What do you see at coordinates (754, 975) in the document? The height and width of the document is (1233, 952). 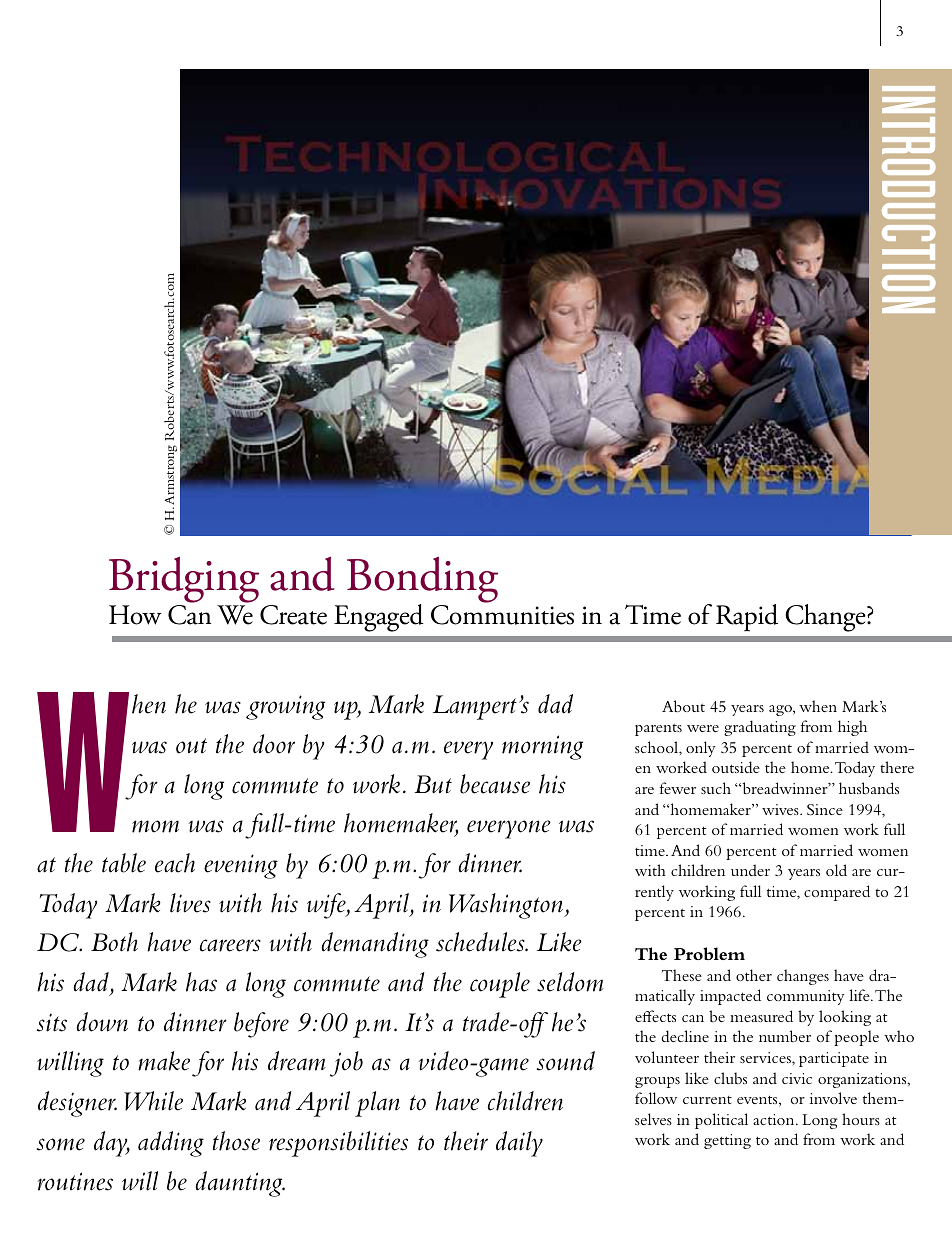 I see `other` at bounding box center [754, 975].
